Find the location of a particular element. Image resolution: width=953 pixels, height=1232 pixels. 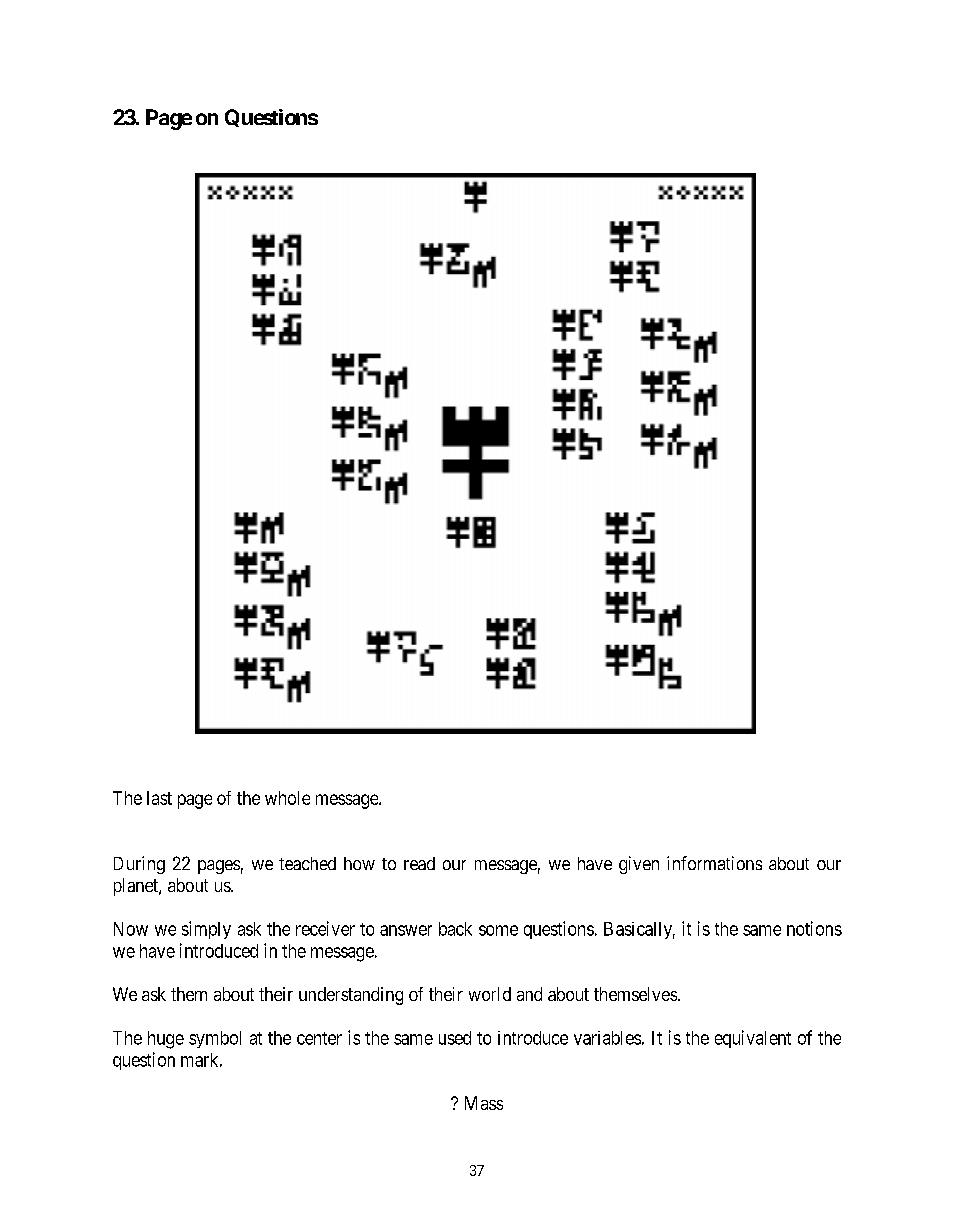

Basically is located at coordinates (639, 930).
